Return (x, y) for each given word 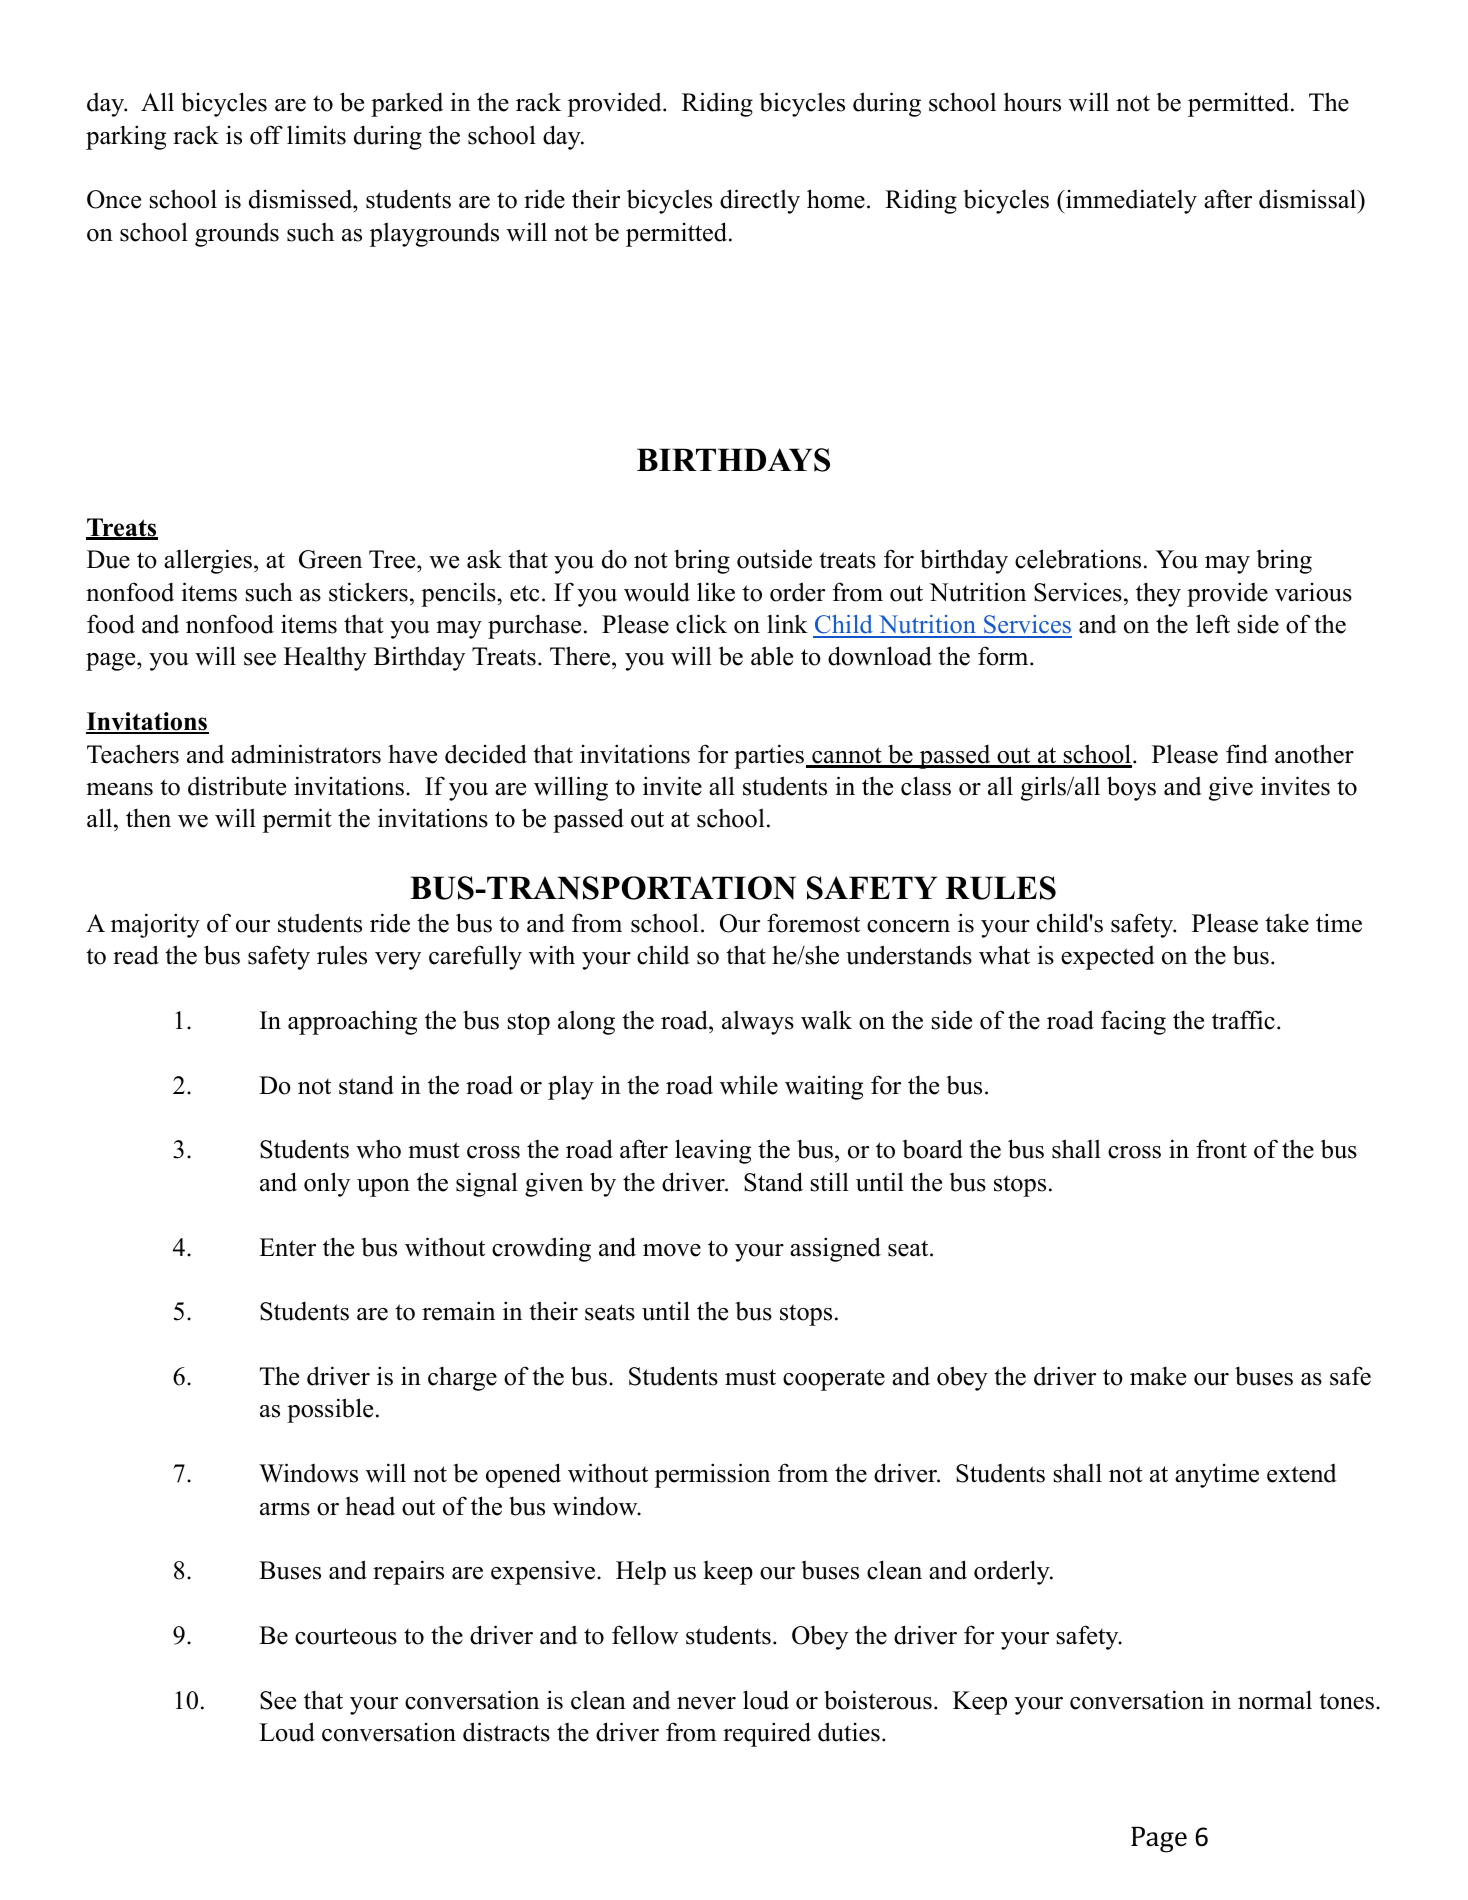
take (1287, 923)
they (1158, 594)
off (266, 135)
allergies (208, 561)
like (716, 592)
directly (760, 201)
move (672, 1250)
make (1158, 1376)
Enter (287, 1247)
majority (155, 925)
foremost (813, 923)
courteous (346, 1636)
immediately (1130, 201)
